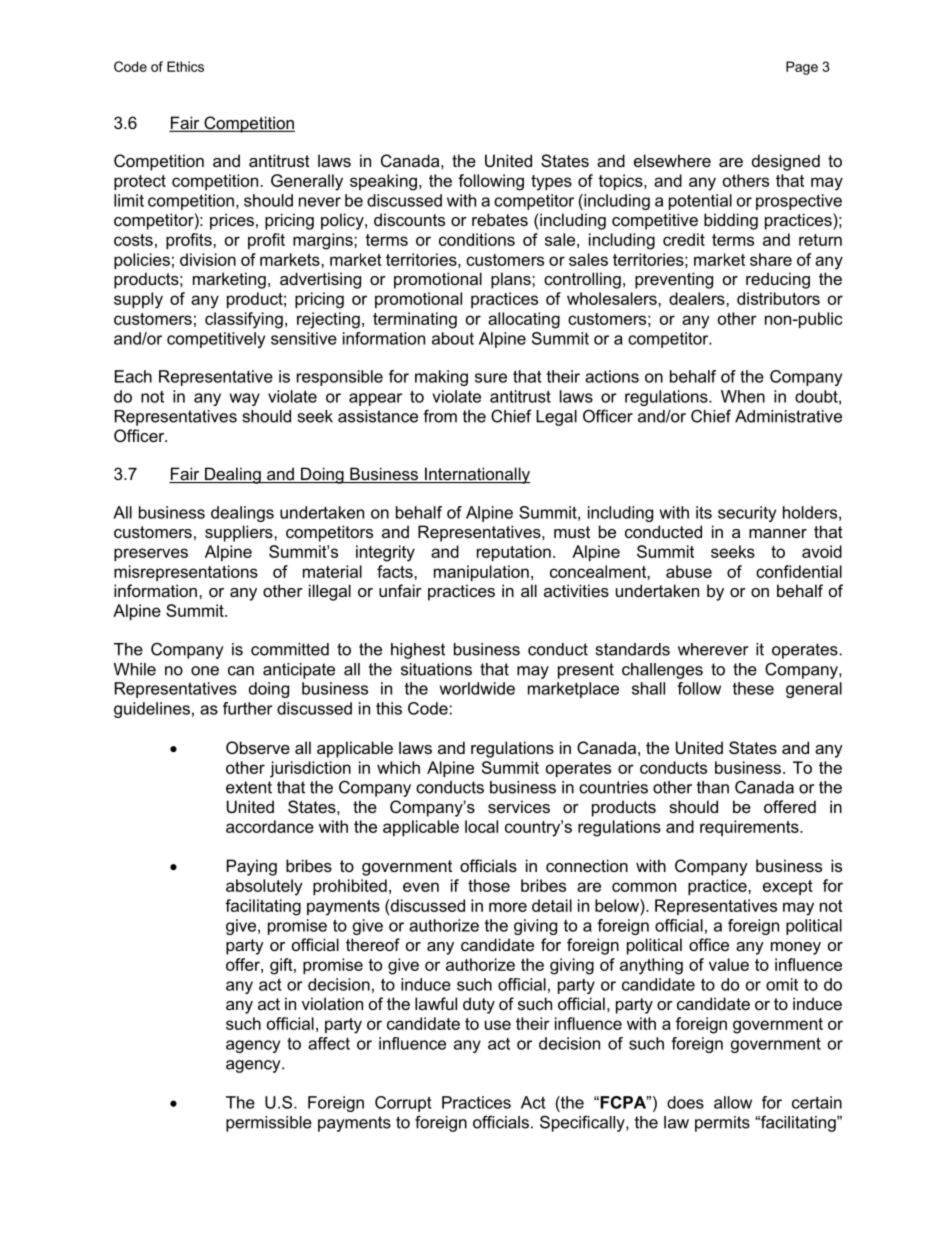 This page has height=1233, width=952. Describe the element at coordinates (713, 787) in the page. I see `than` at that location.
